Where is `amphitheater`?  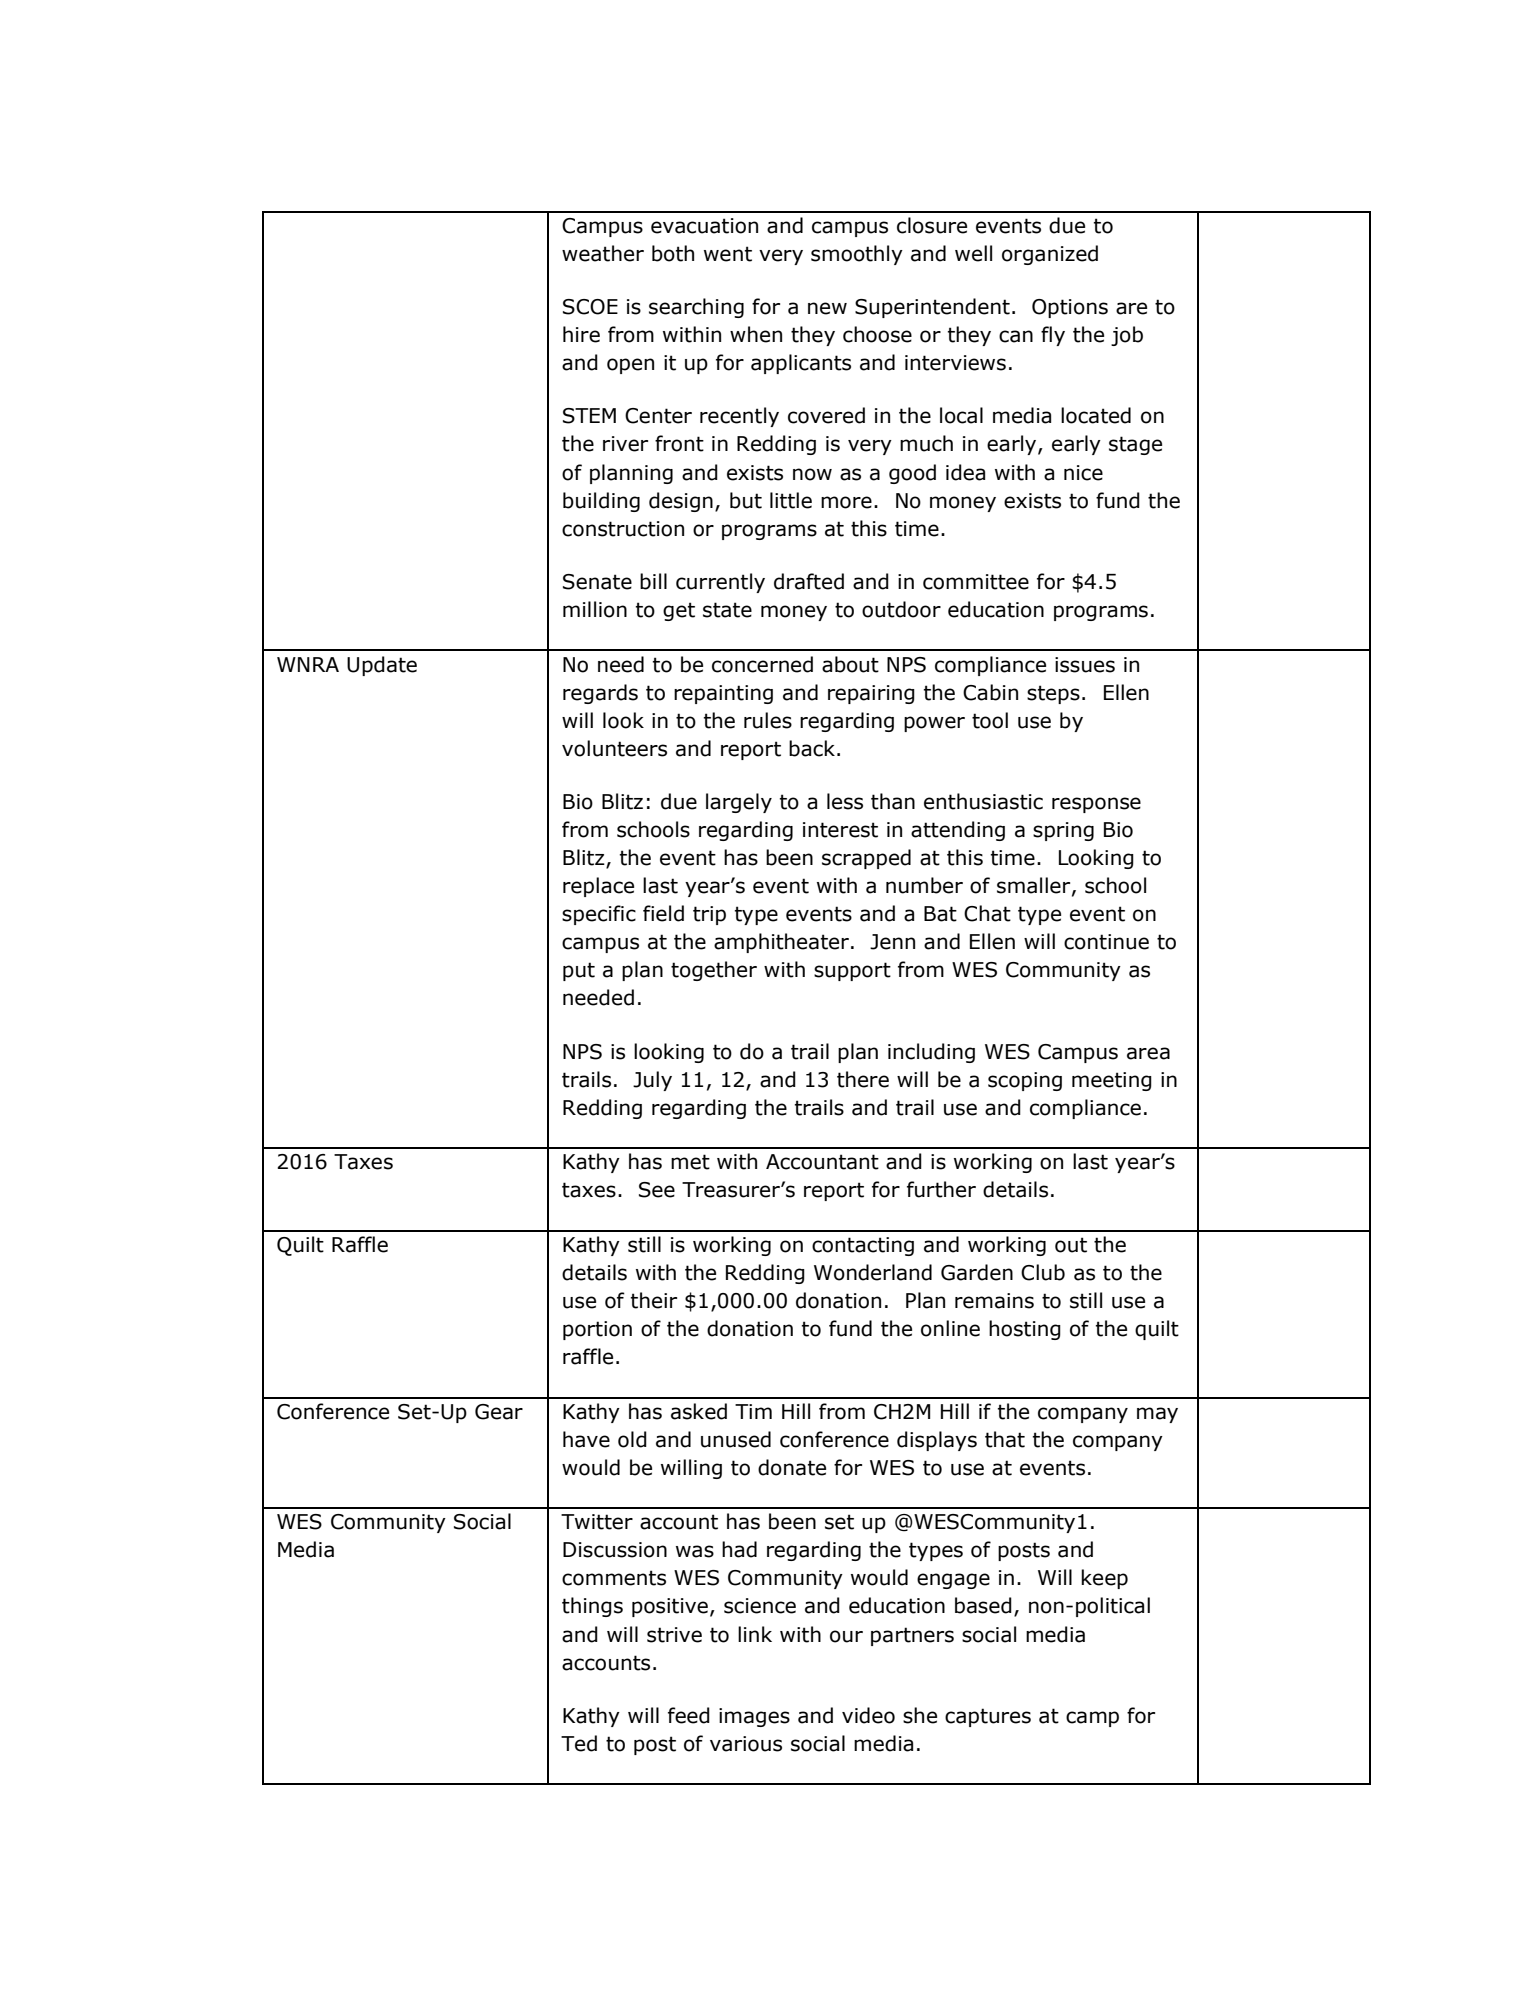
amphitheater is located at coordinates (781, 943).
